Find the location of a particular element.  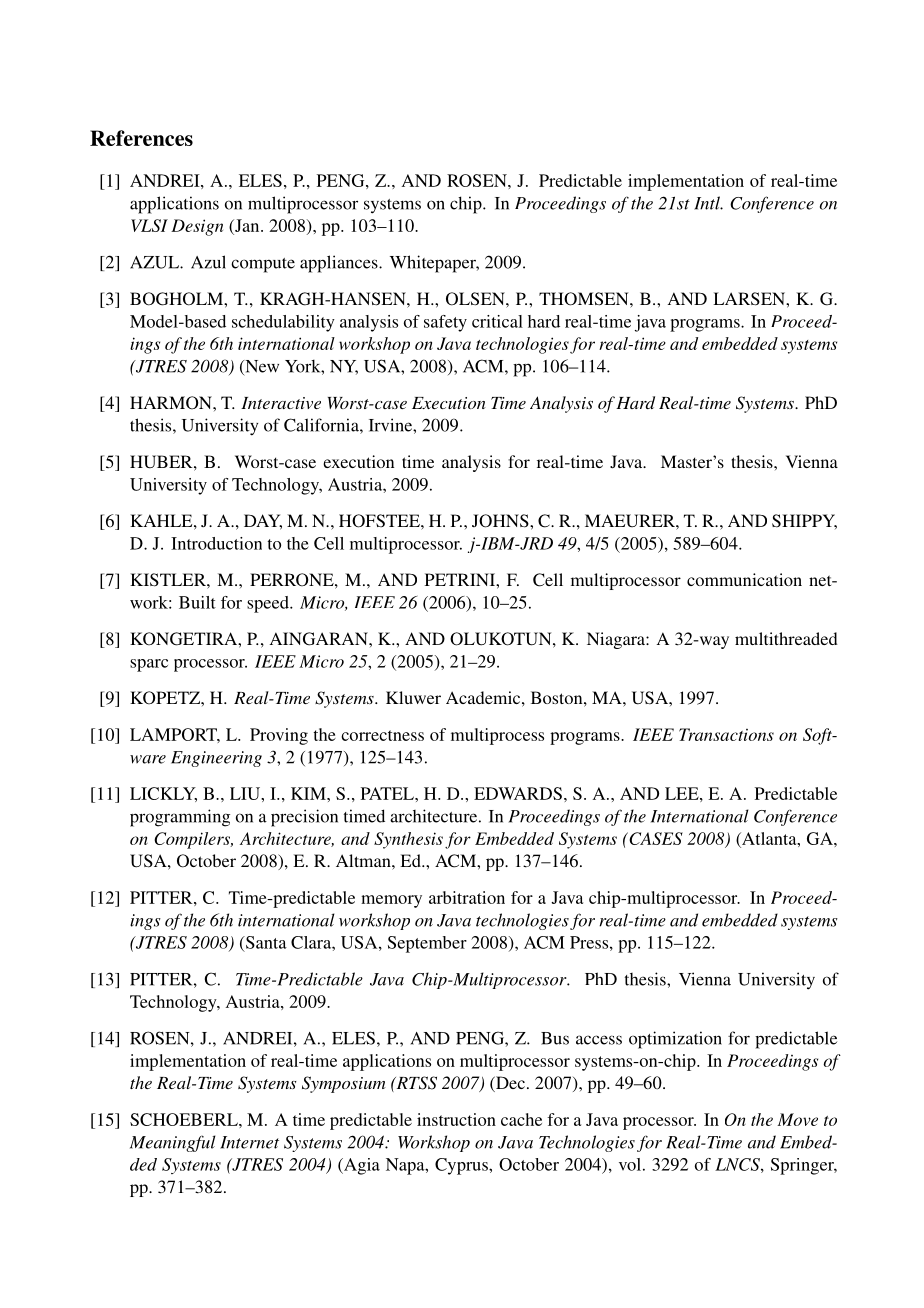

Jan is located at coordinates (247, 225).
